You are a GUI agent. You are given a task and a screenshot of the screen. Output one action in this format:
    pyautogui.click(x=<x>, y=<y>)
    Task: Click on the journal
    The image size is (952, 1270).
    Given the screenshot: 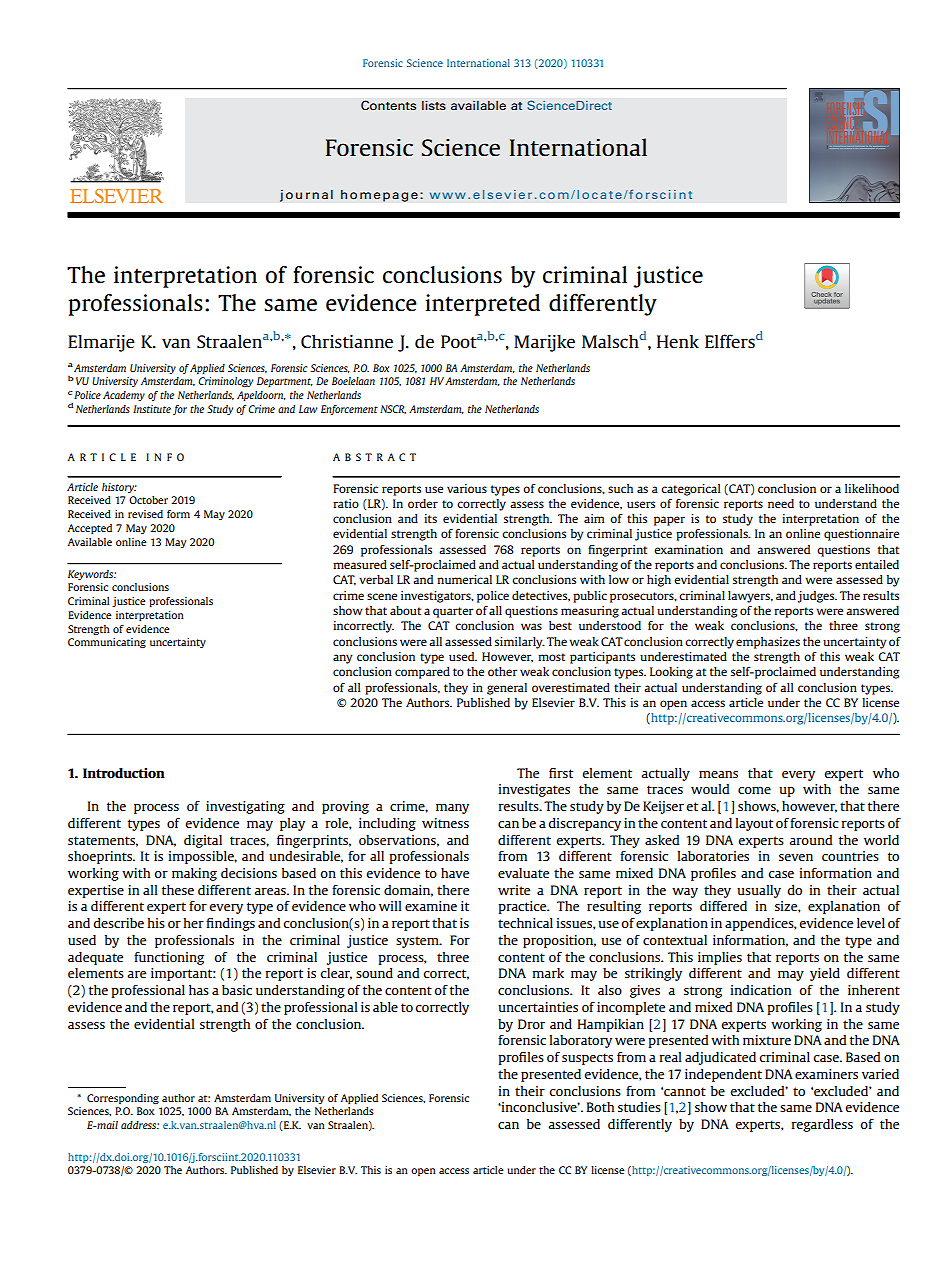 What is the action you would take?
    pyautogui.click(x=306, y=195)
